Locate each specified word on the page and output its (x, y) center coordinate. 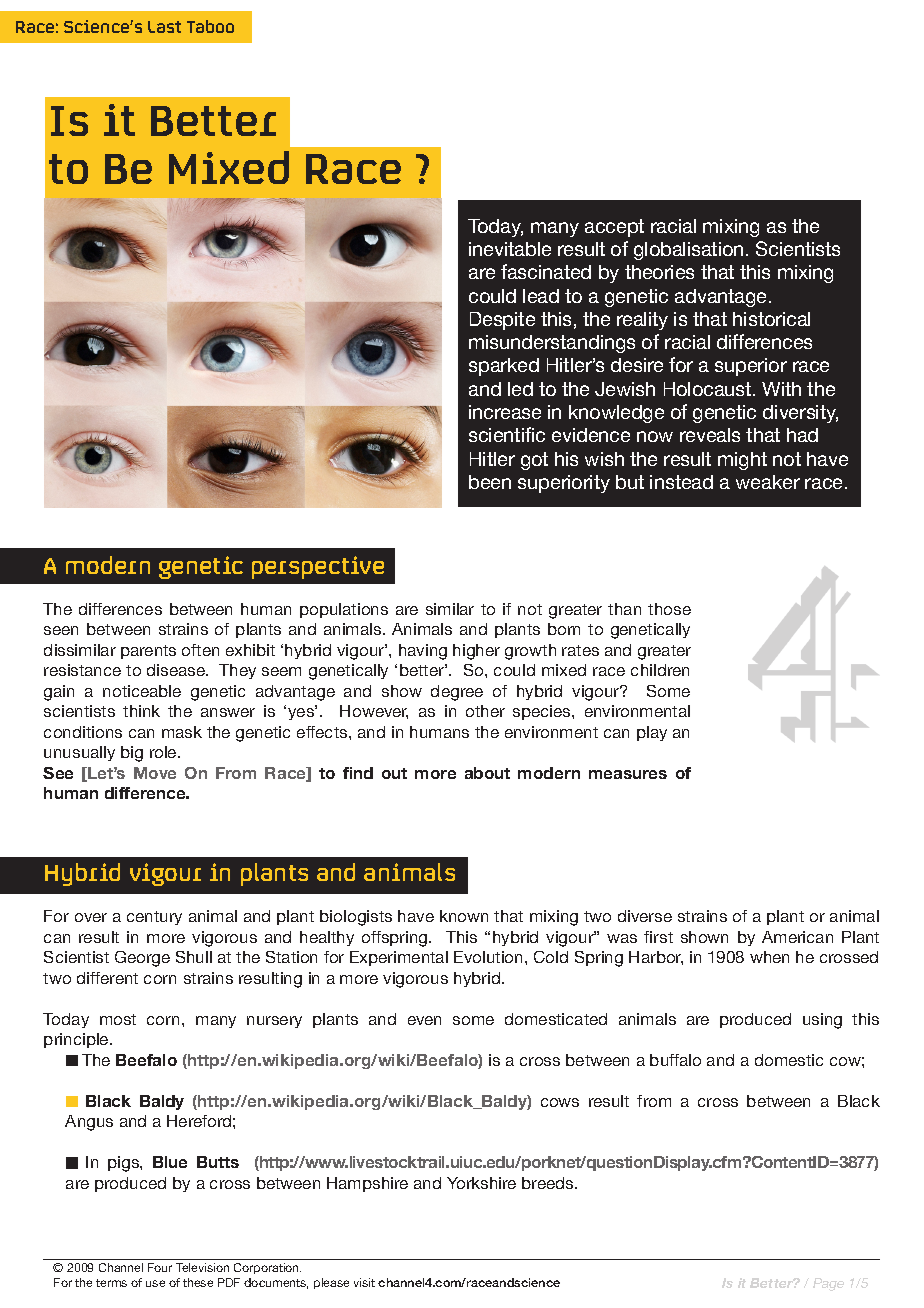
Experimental (399, 958)
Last (164, 27)
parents (148, 652)
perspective (318, 567)
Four (160, 1267)
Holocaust (709, 389)
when (769, 957)
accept (614, 228)
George (142, 959)
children (660, 670)
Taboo (210, 26)
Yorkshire (481, 1183)
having (423, 652)
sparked (504, 367)
